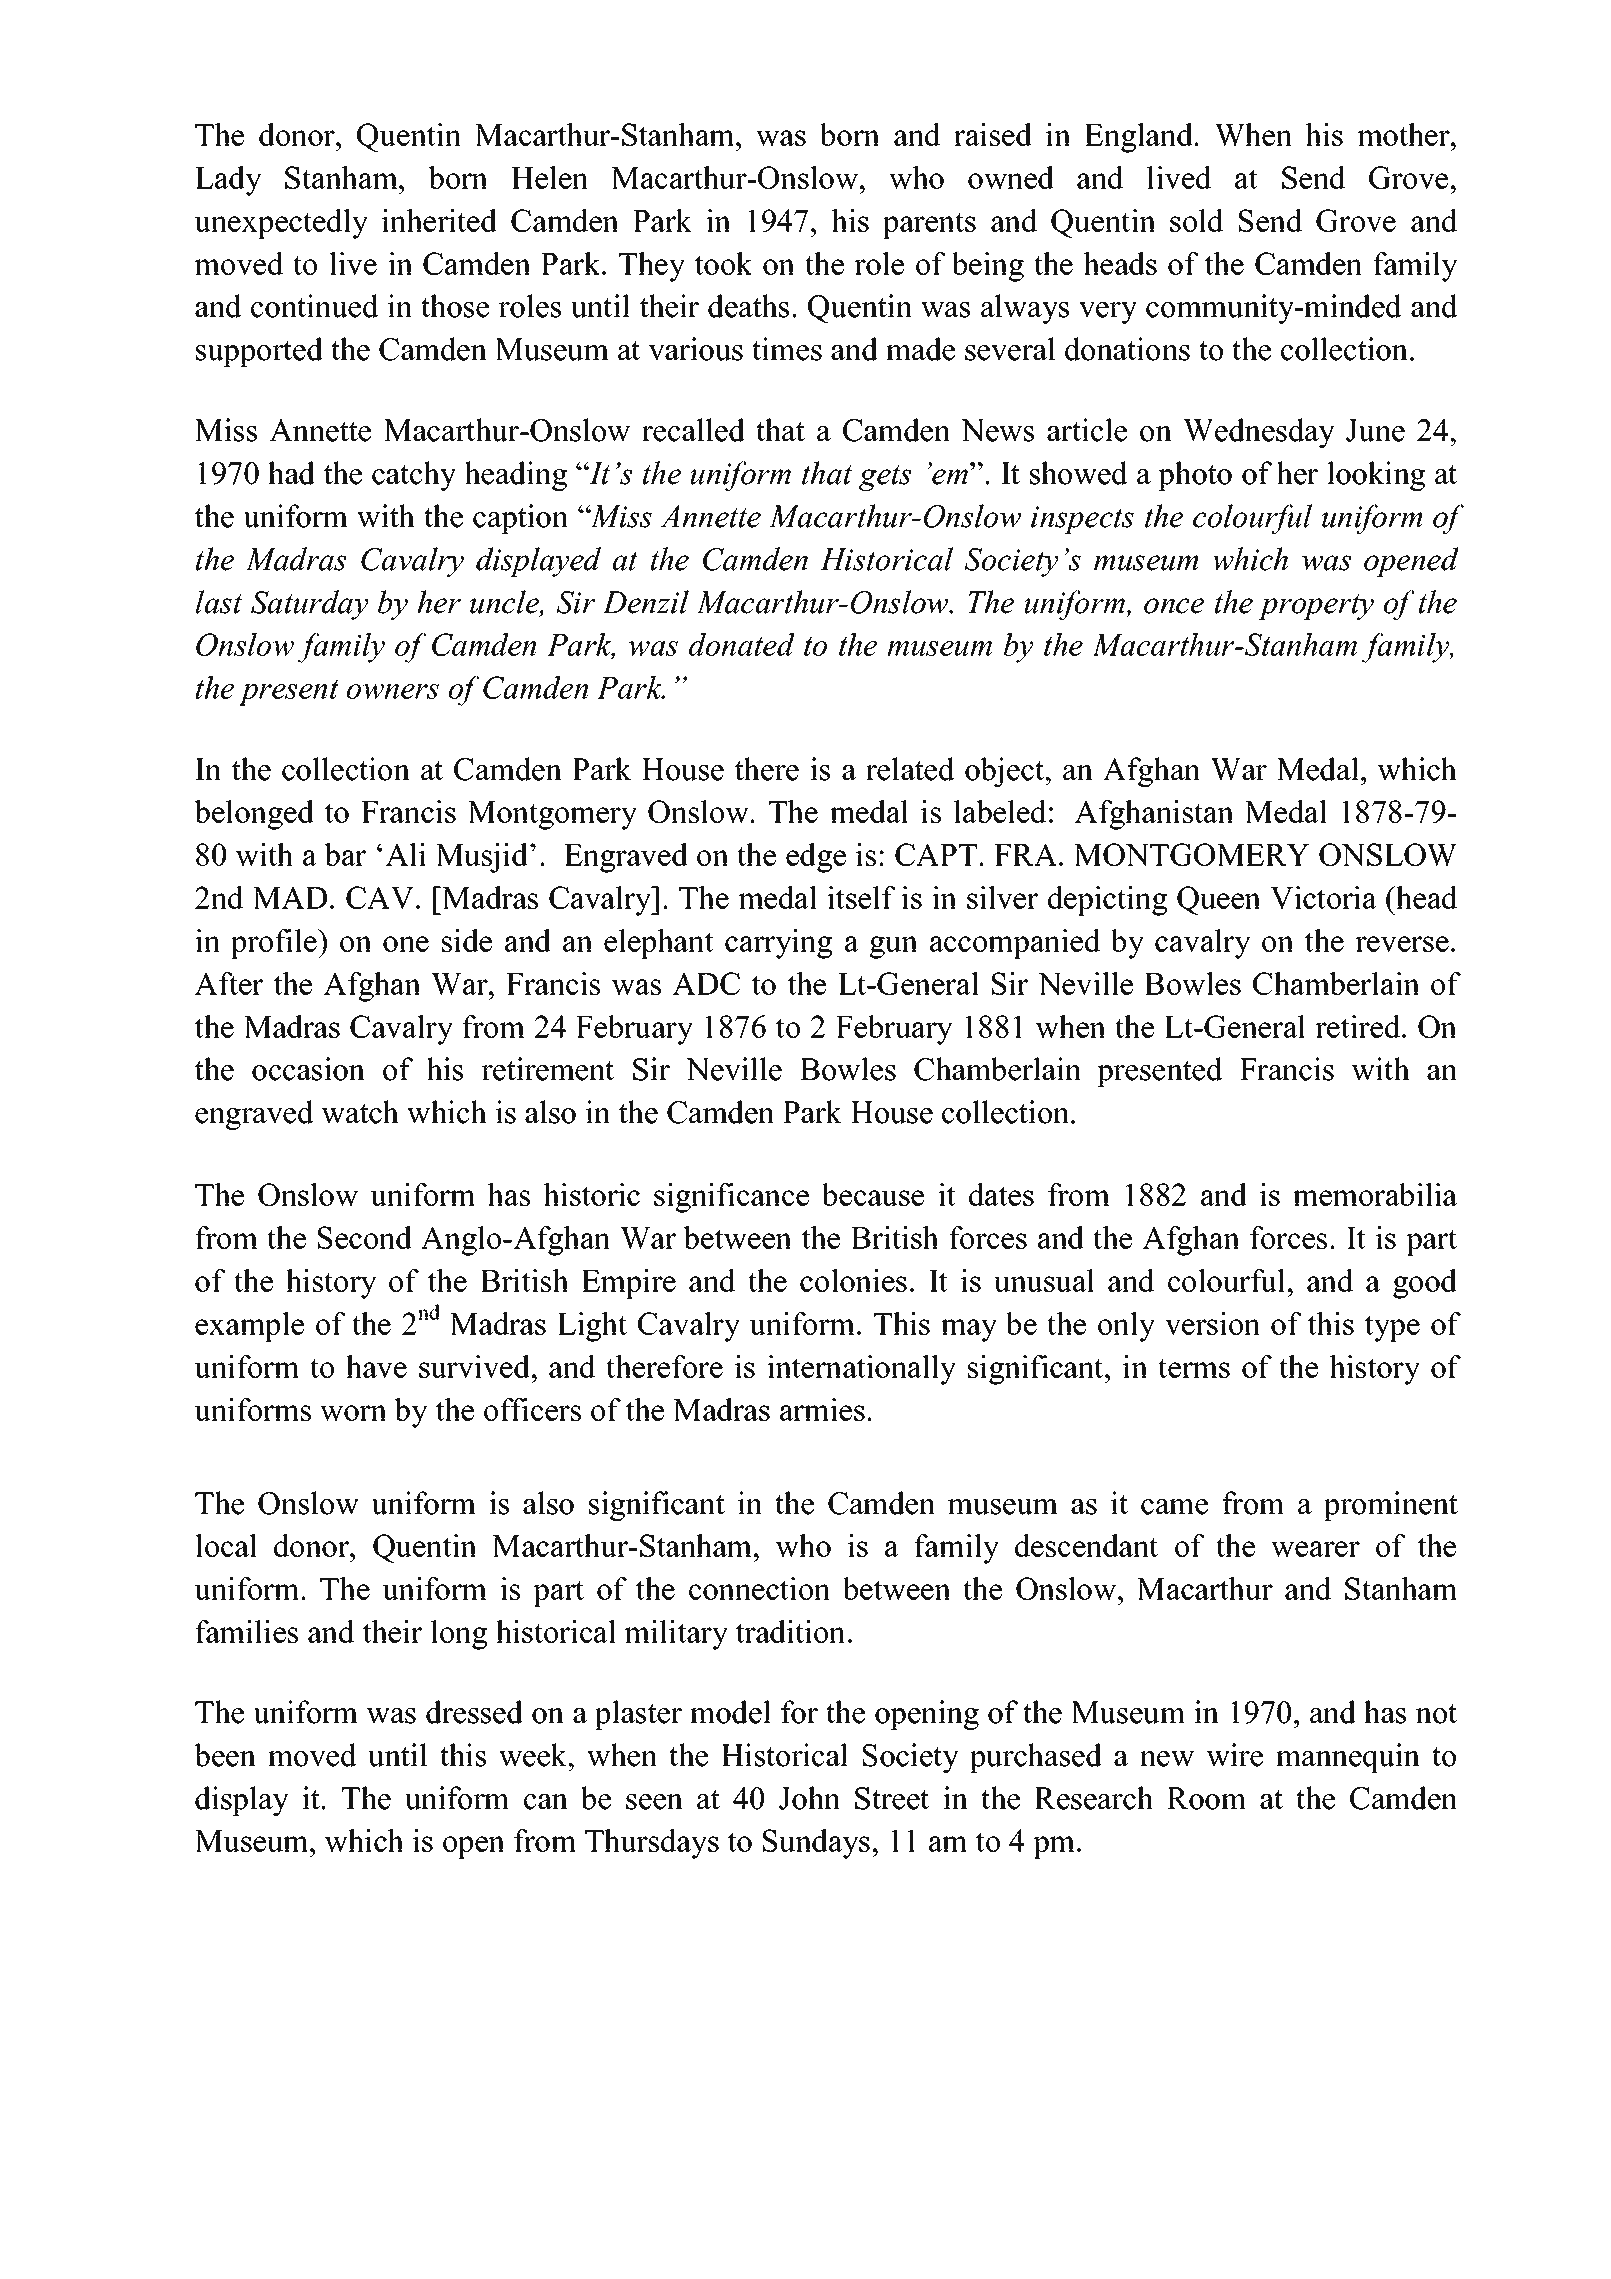 This page has height=2279, width=1611. What do you see at coordinates (853, 1280) in the page?
I see `colonies` at bounding box center [853, 1280].
